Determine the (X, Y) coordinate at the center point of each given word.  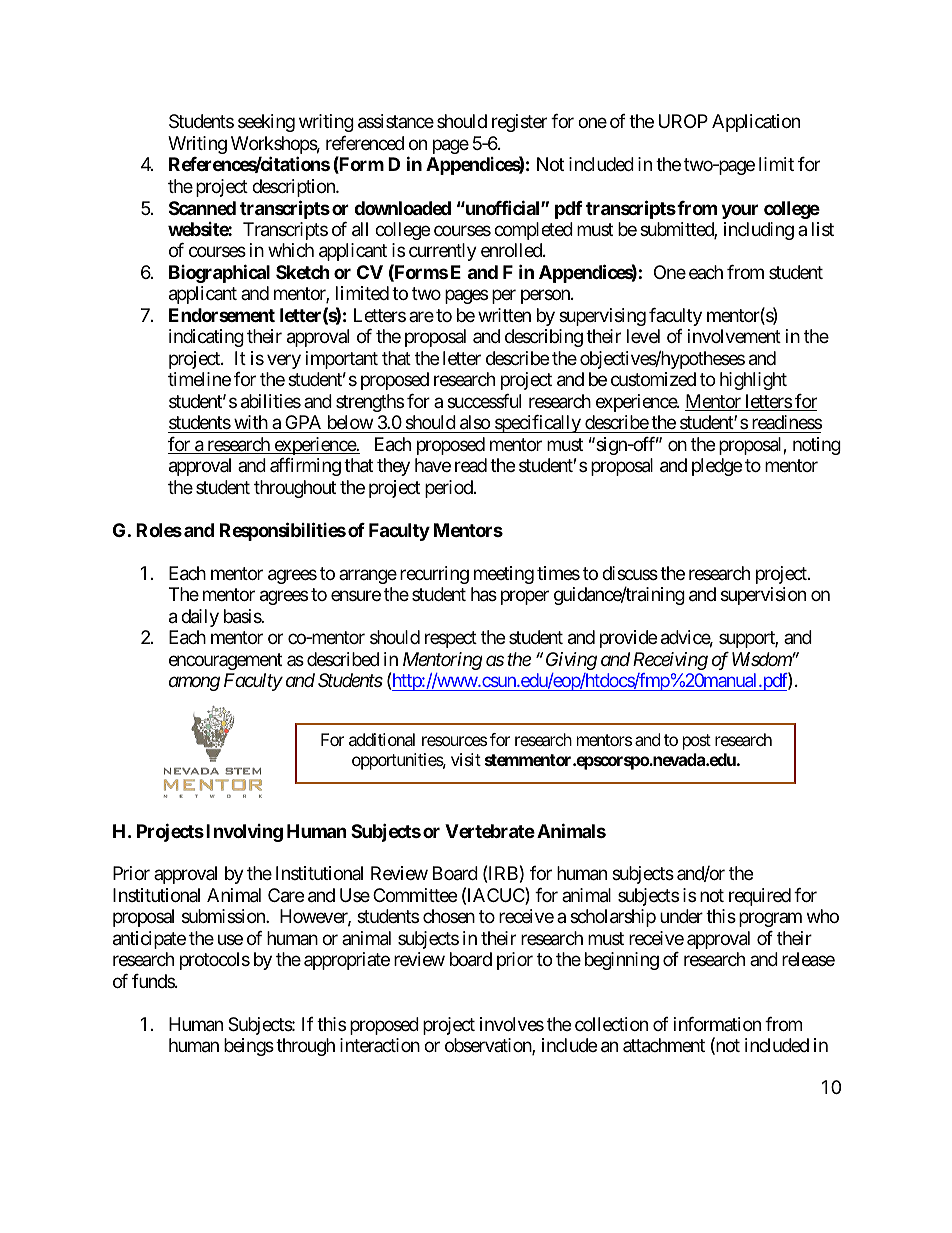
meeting (504, 575)
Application (756, 123)
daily (200, 618)
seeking (266, 123)
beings (249, 1047)
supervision (763, 596)
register (519, 123)
